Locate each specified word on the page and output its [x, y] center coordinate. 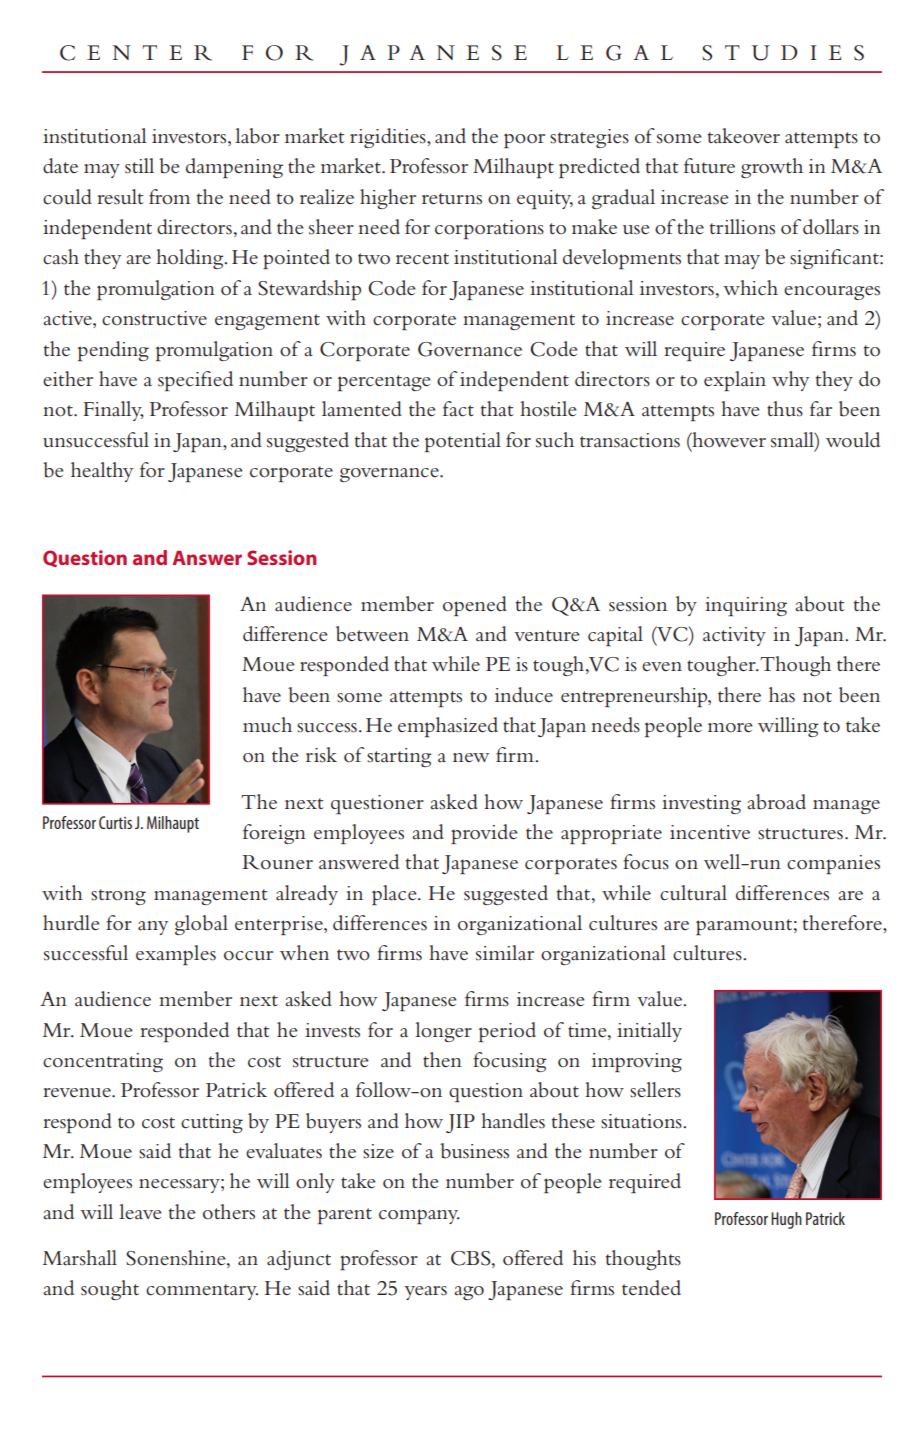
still [139, 166]
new [471, 757]
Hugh [786, 1220]
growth [772, 168]
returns [452, 199]
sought [110, 1290]
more [730, 728]
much [267, 725]
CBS [472, 1259]
